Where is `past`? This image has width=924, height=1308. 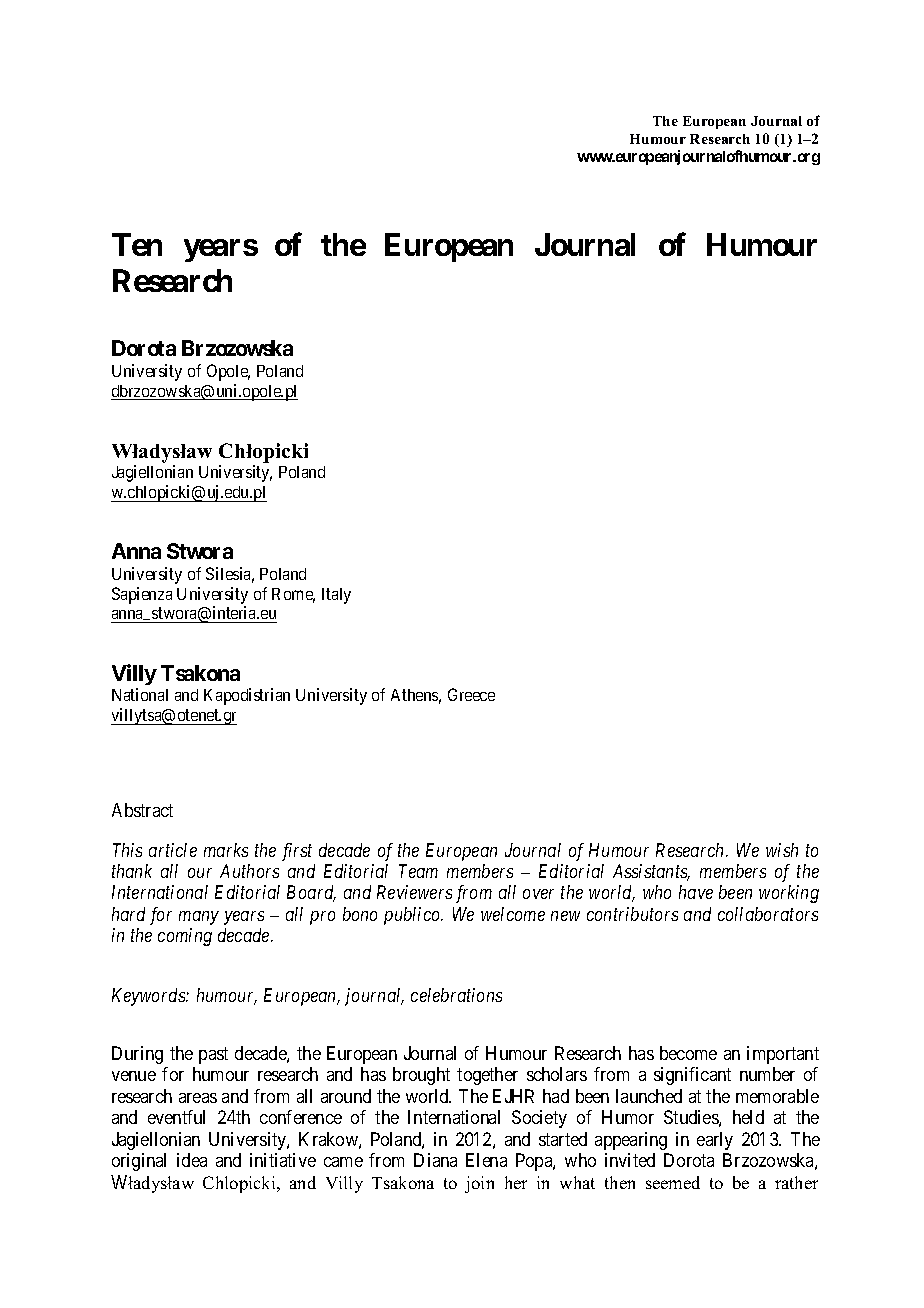
past is located at coordinates (213, 1055).
